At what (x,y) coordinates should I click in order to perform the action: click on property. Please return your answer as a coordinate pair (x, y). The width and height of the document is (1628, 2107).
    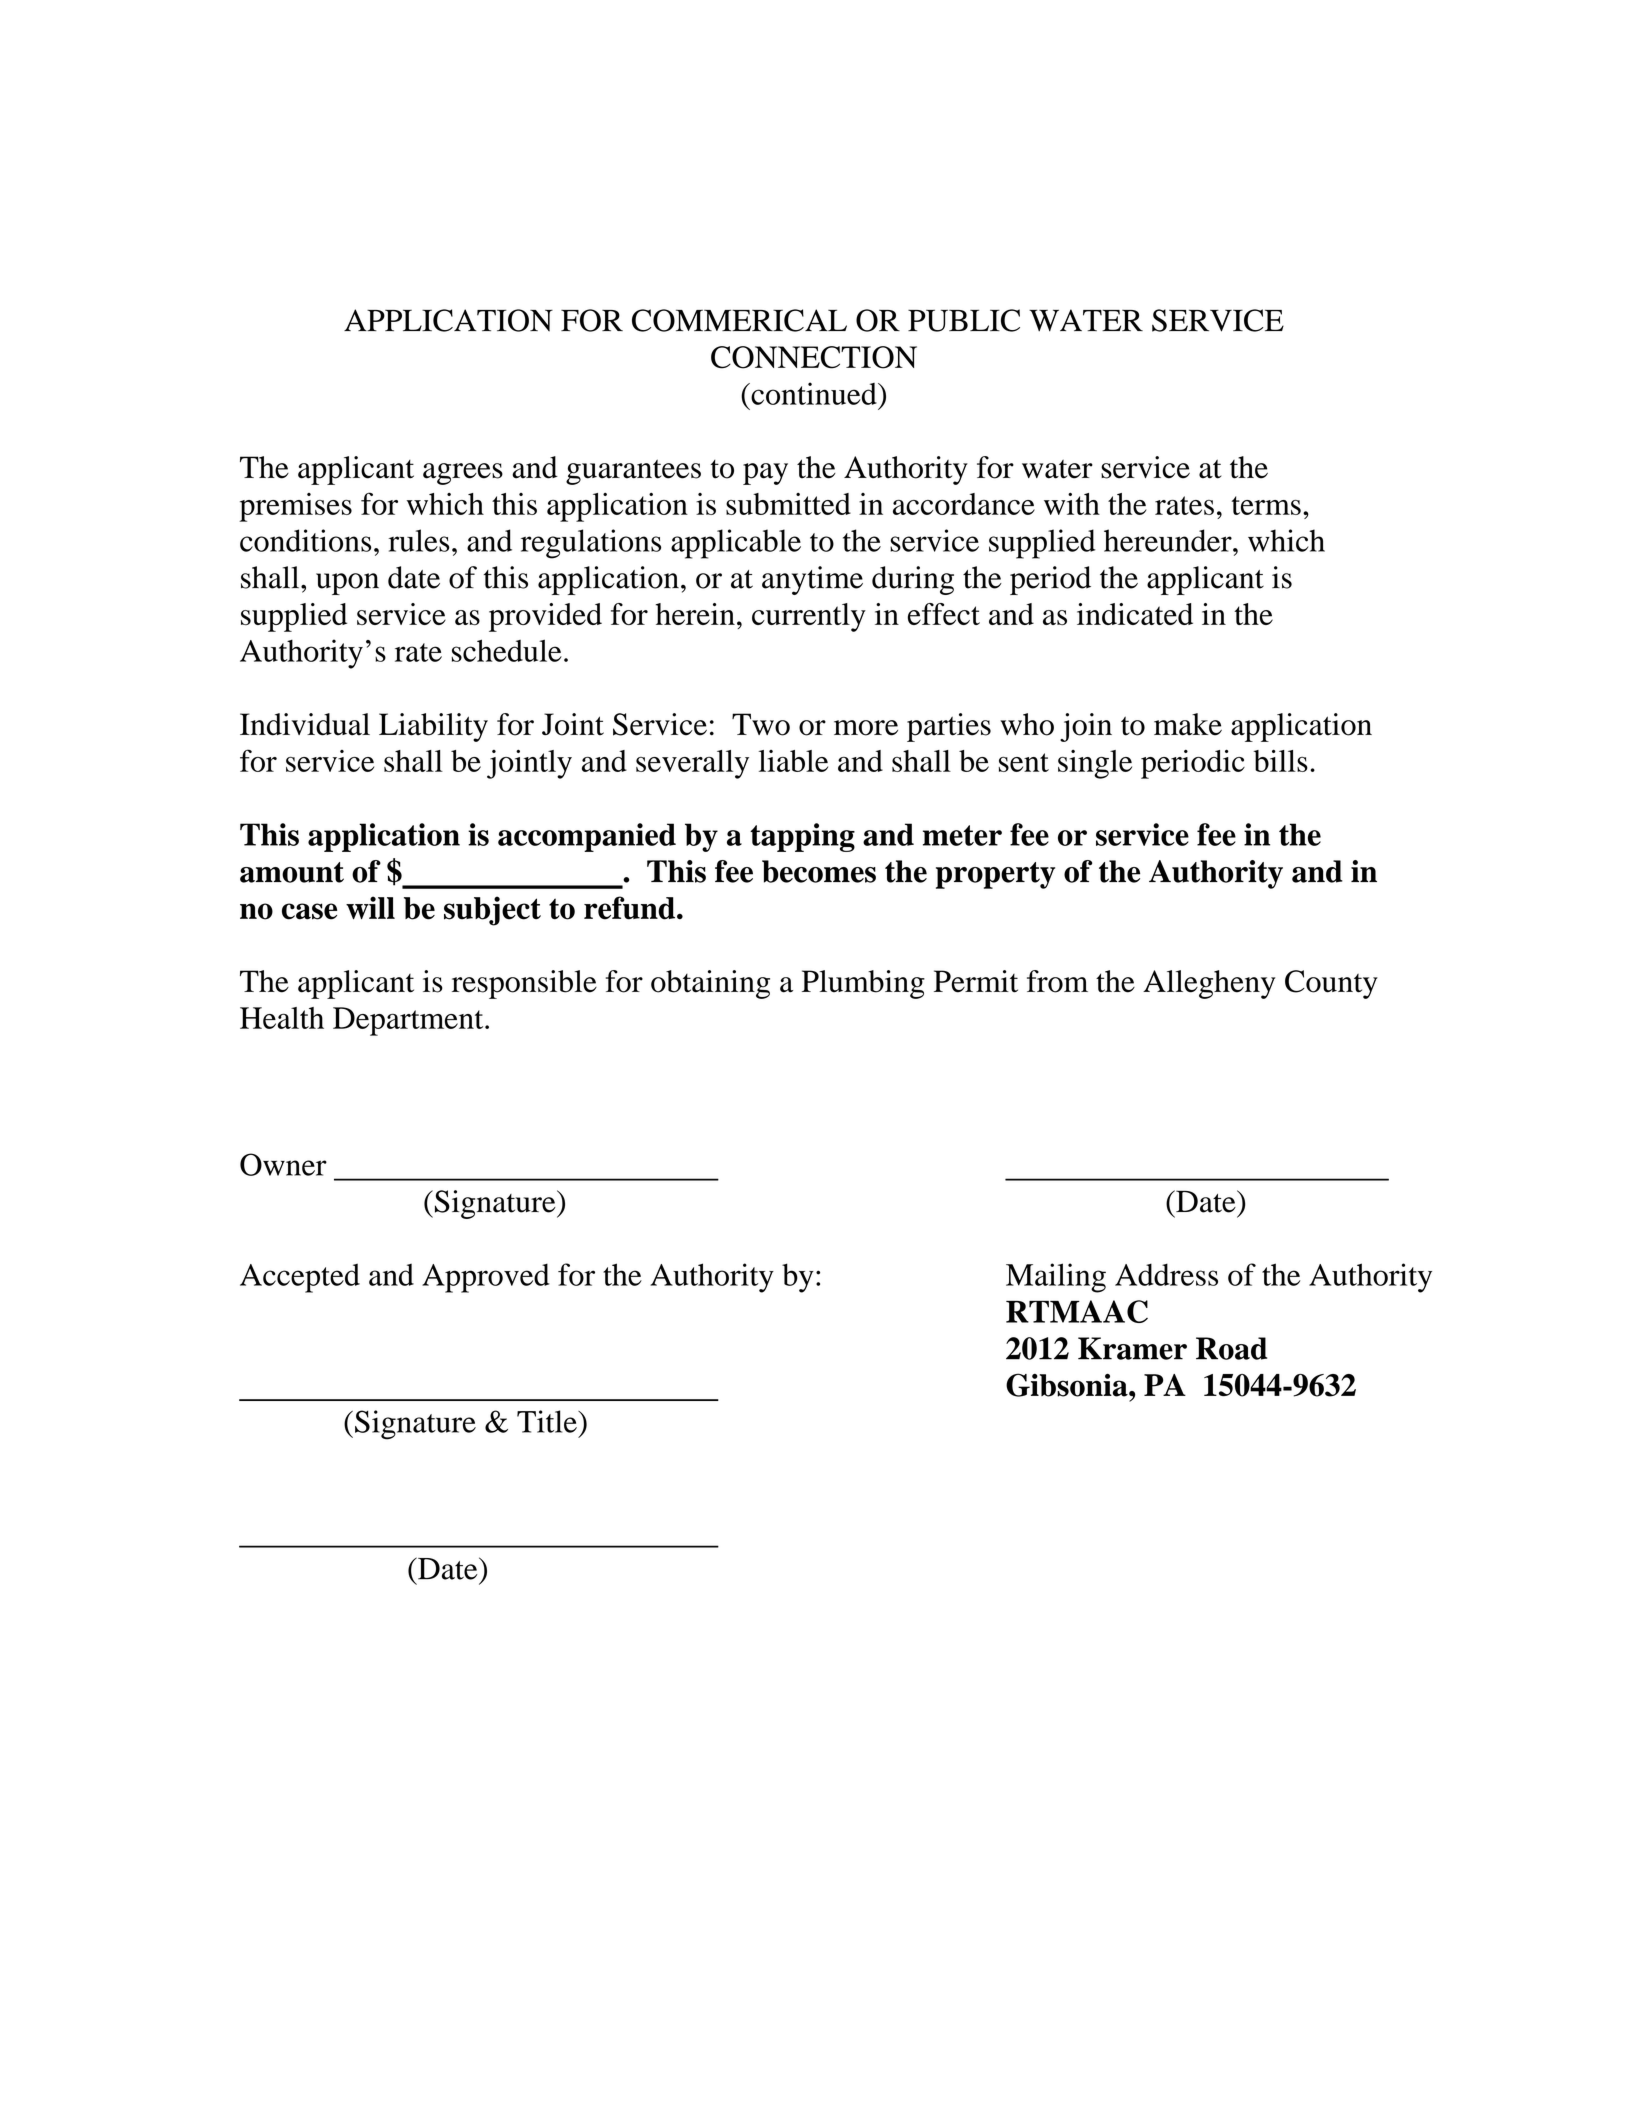
    Looking at the image, I should click on (995, 875).
